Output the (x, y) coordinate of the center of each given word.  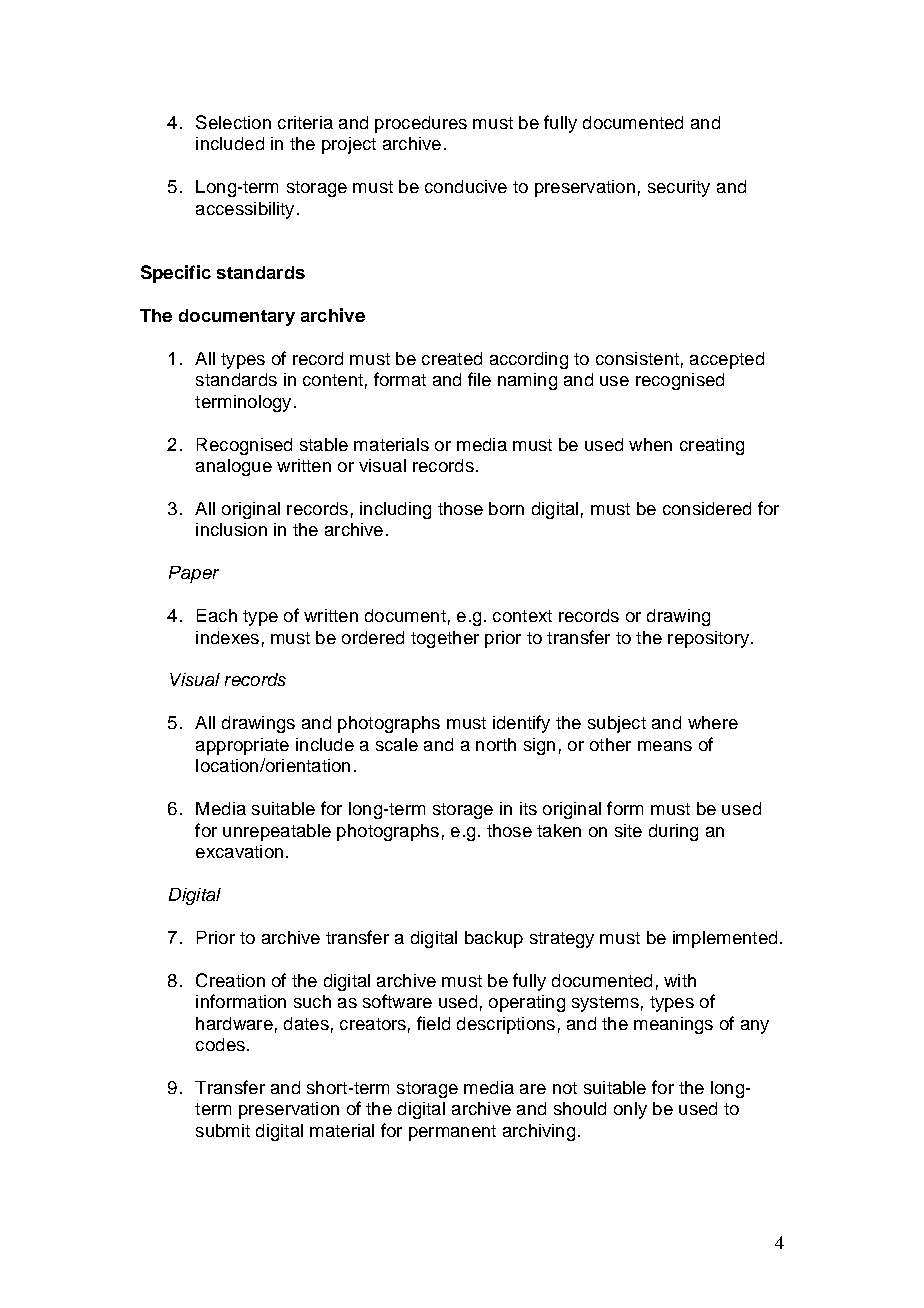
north (496, 744)
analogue (234, 467)
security (679, 188)
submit (223, 1130)
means (665, 746)
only (630, 1110)
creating (712, 446)
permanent (452, 1133)
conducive (466, 186)
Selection (233, 122)
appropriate (242, 746)
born (506, 508)
